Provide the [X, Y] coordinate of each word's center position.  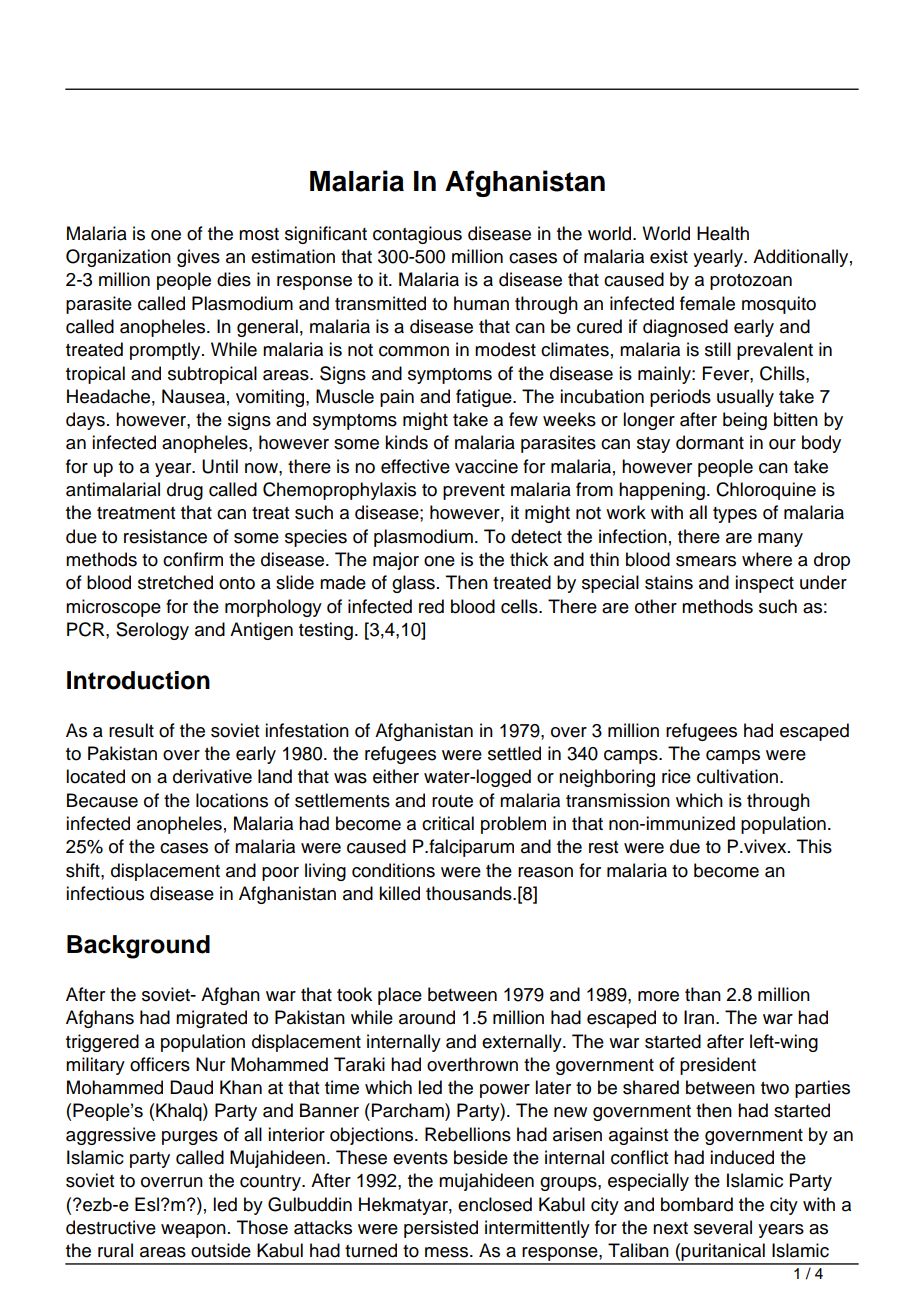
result [131, 730]
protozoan [751, 282]
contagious [417, 235]
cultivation [739, 776]
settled [514, 753]
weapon [193, 1231]
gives [198, 258]
